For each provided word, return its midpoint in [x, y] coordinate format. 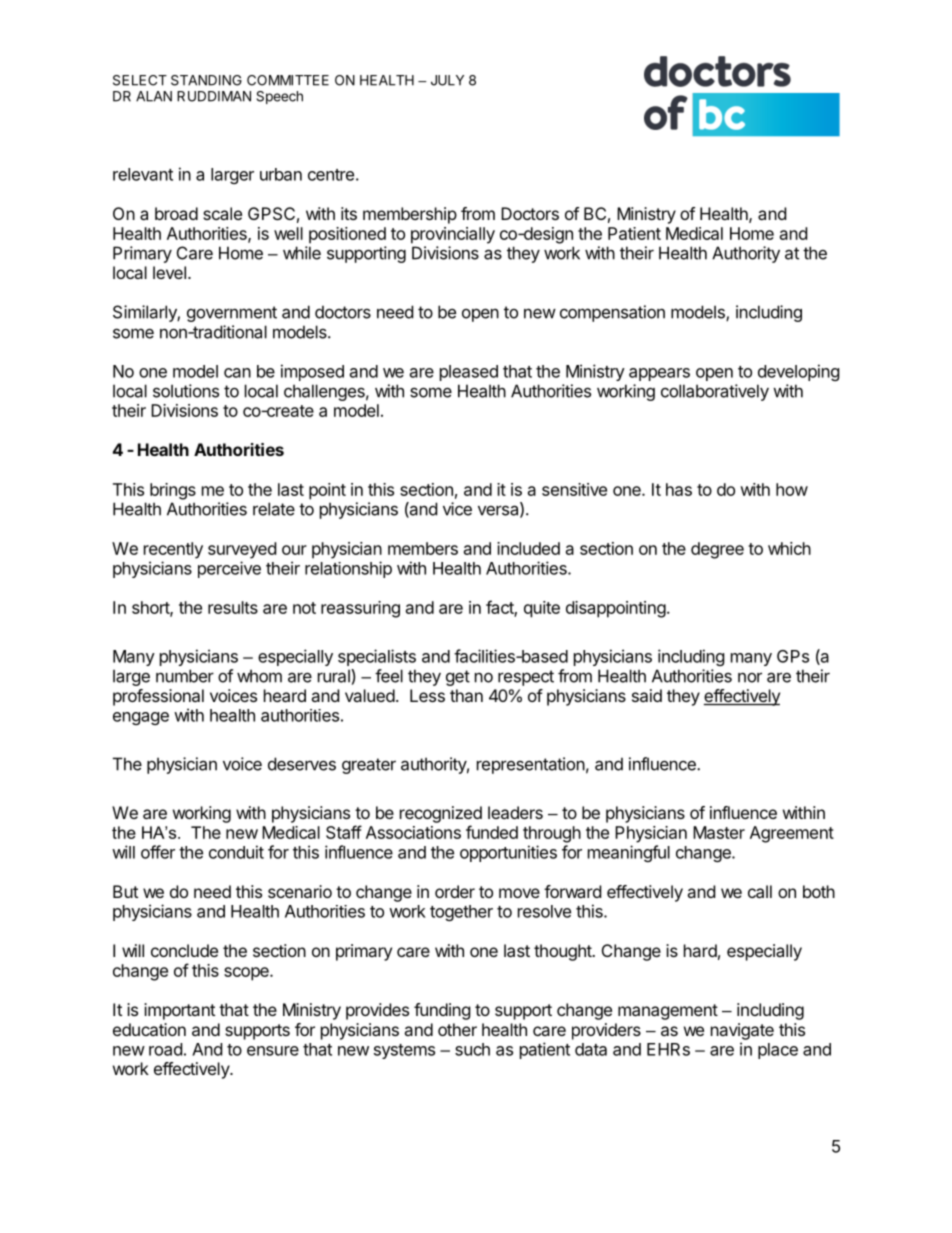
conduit [236, 852]
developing [799, 372]
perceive [229, 569]
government [232, 314]
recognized [441, 814]
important [179, 1011]
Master [719, 832]
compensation [612, 313]
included [528, 548]
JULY [447, 80]
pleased [469, 373]
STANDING [206, 80]
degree [717, 550]
